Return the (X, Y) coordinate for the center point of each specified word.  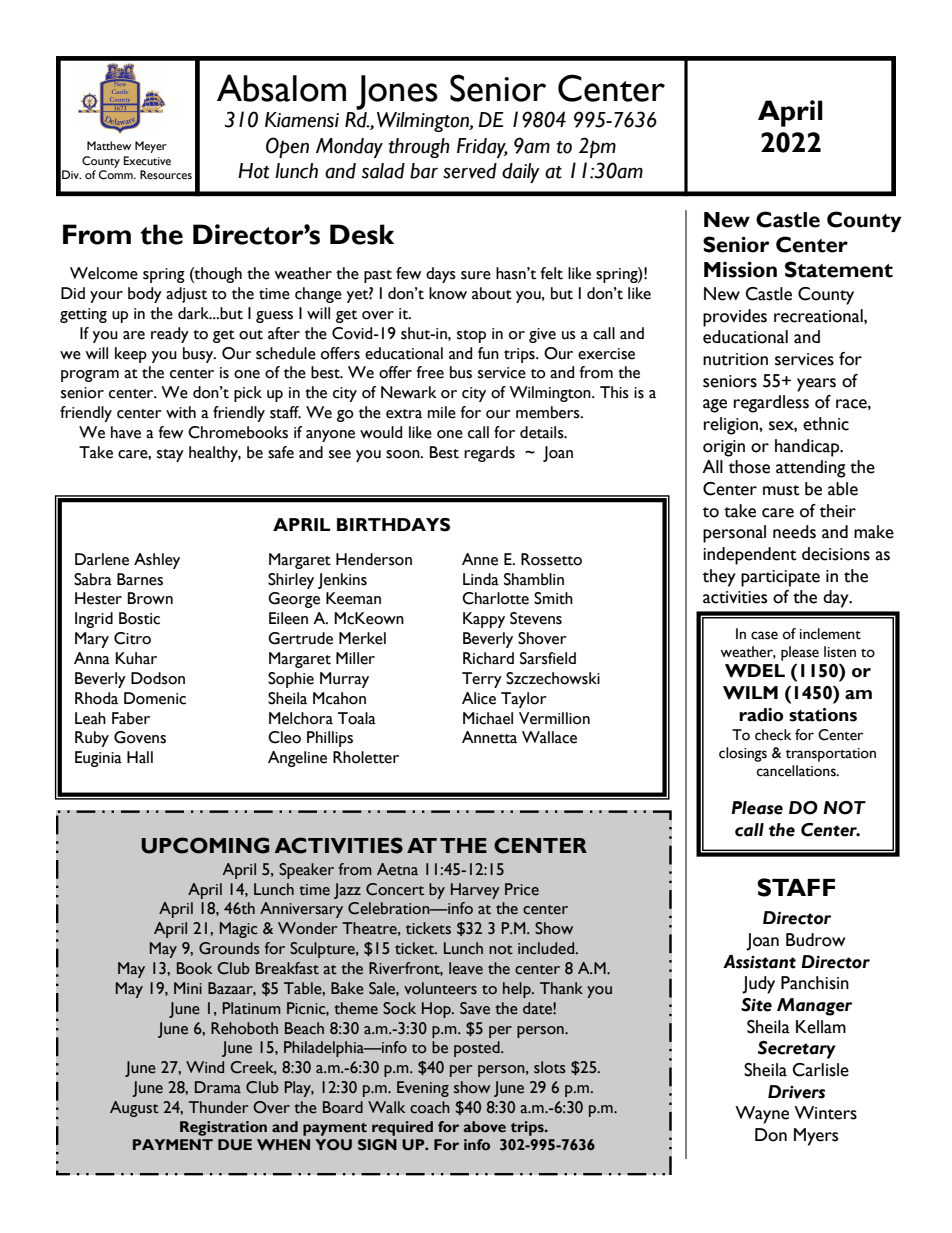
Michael (488, 718)
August (134, 1109)
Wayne (762, 1115)
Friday (482, 148)
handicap (808, 448)
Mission (740, 269)
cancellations (797, 771)
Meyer (151, 147)
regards (489, 454)
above (485, 1127)
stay (170, 455)
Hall (140, 757)
